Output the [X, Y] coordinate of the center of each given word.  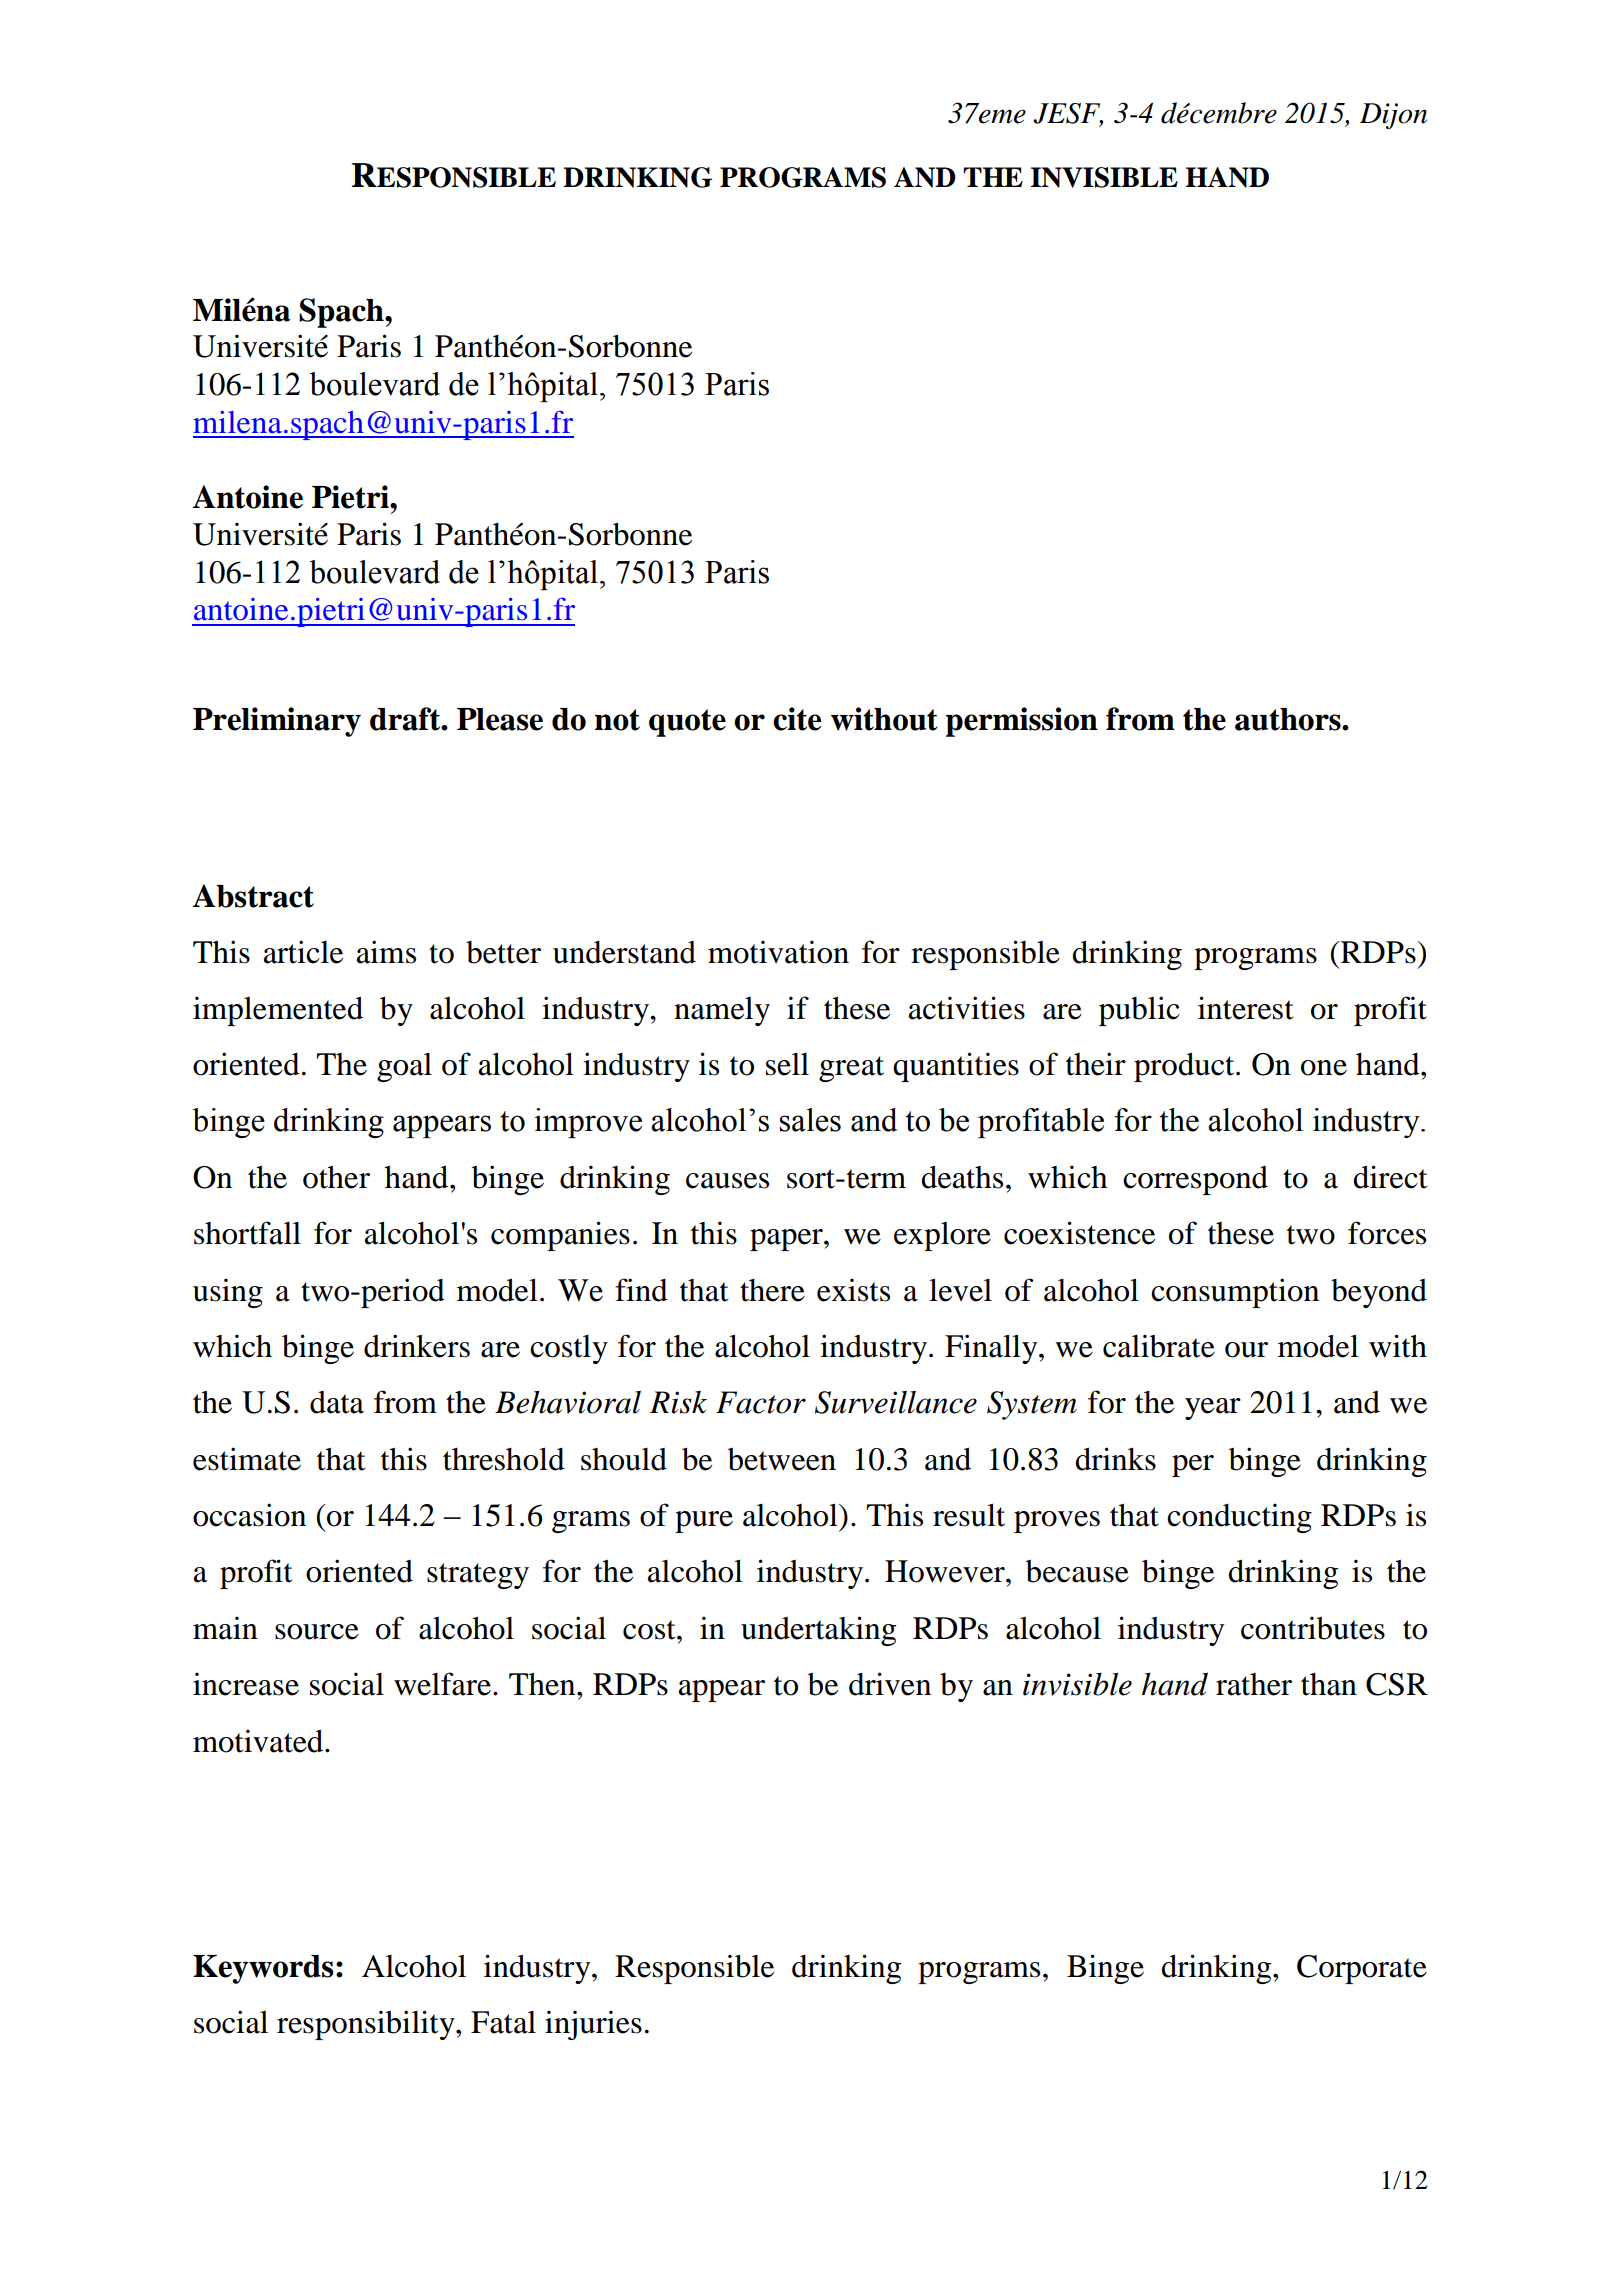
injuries [593, 2025]
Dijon [1393, 116]
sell [787, 1064]
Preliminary [277, 722]
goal [404, 1067]
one [1324, 1068]
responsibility [367, 2025]
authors [1289, 719]
